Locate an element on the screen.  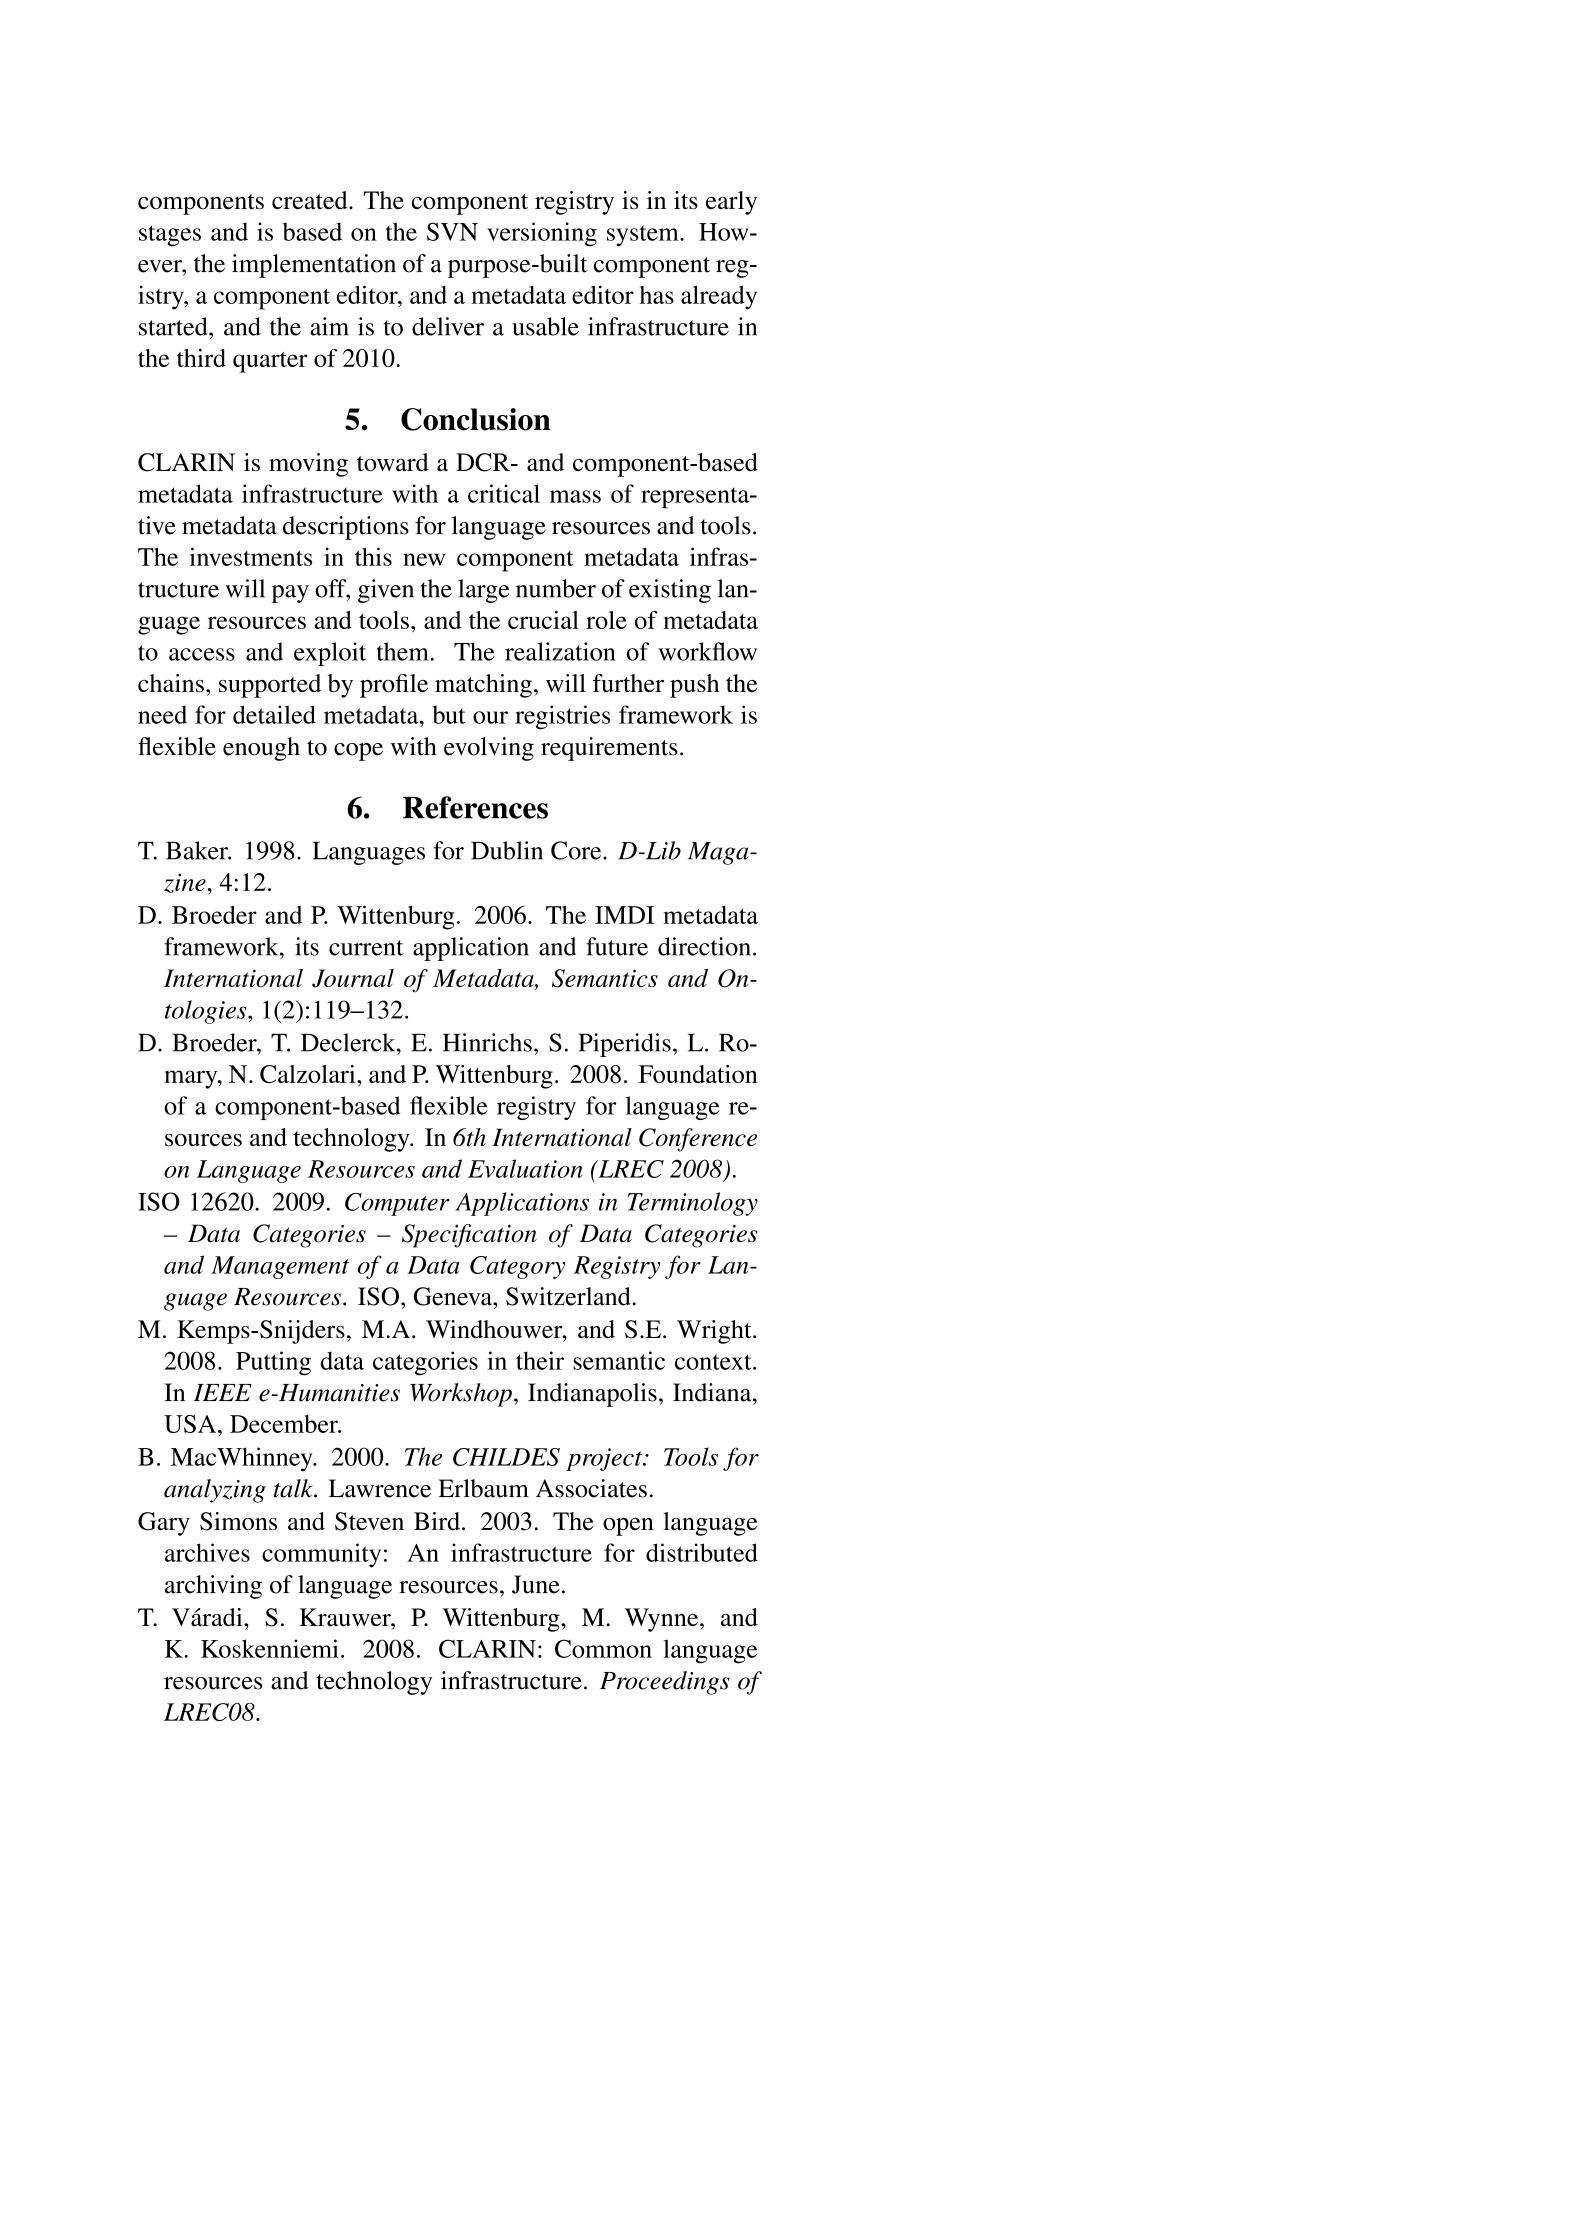
Management is located at coordinates (280, 1267).
